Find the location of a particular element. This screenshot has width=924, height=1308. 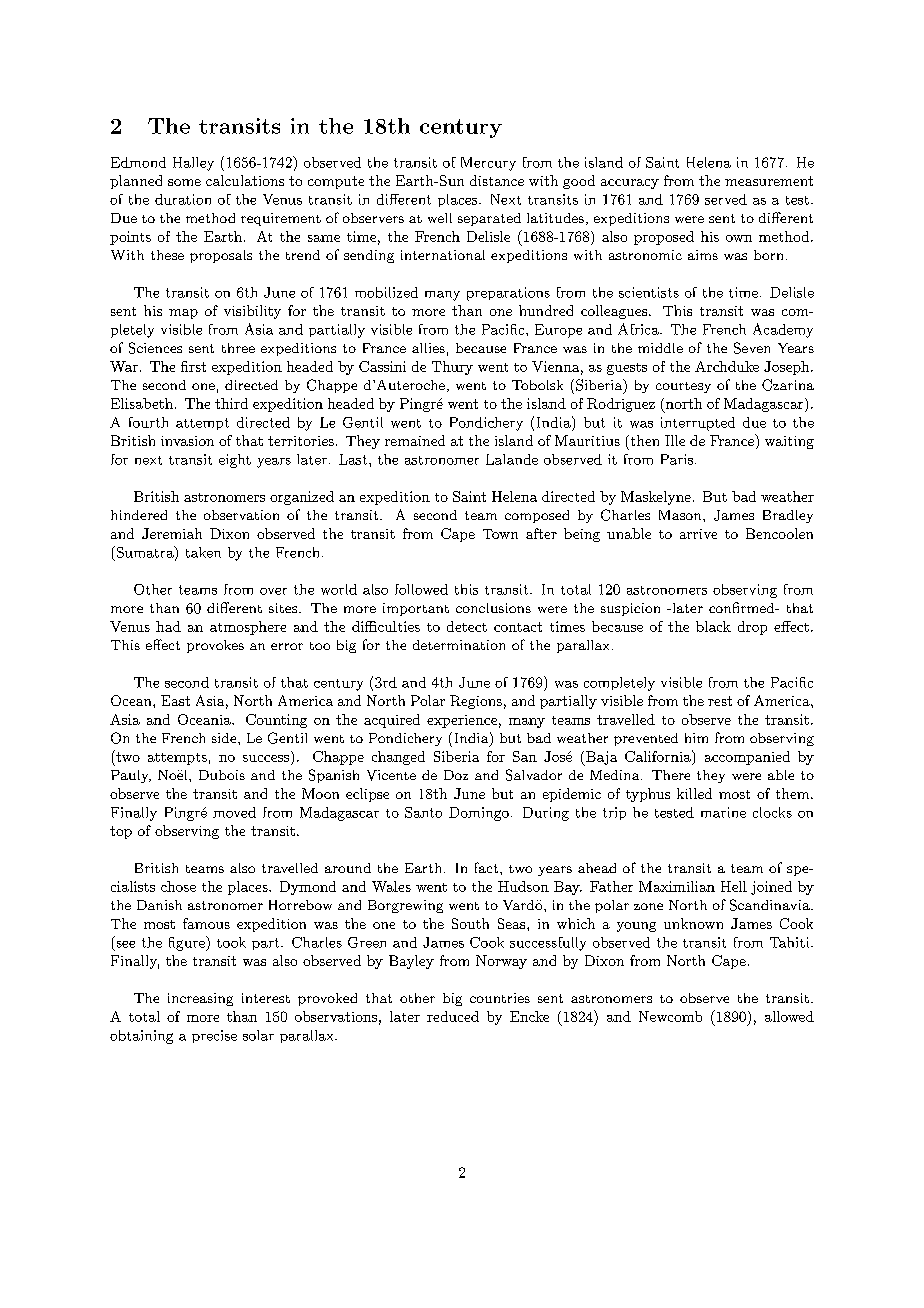

increasing is located at coordinates (200, 999).
